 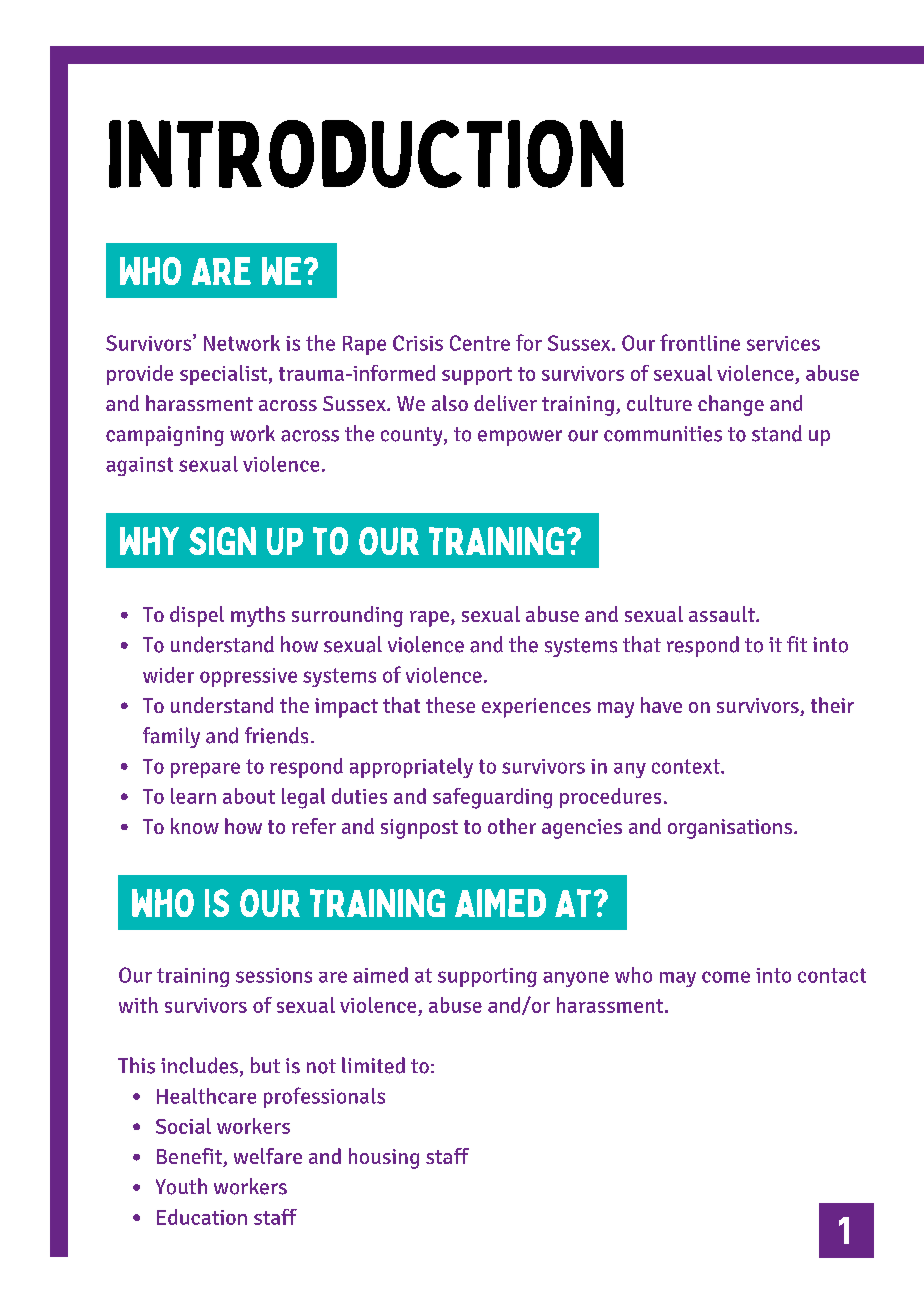 I want to click on Youth, so click(x=181, y=1186).
